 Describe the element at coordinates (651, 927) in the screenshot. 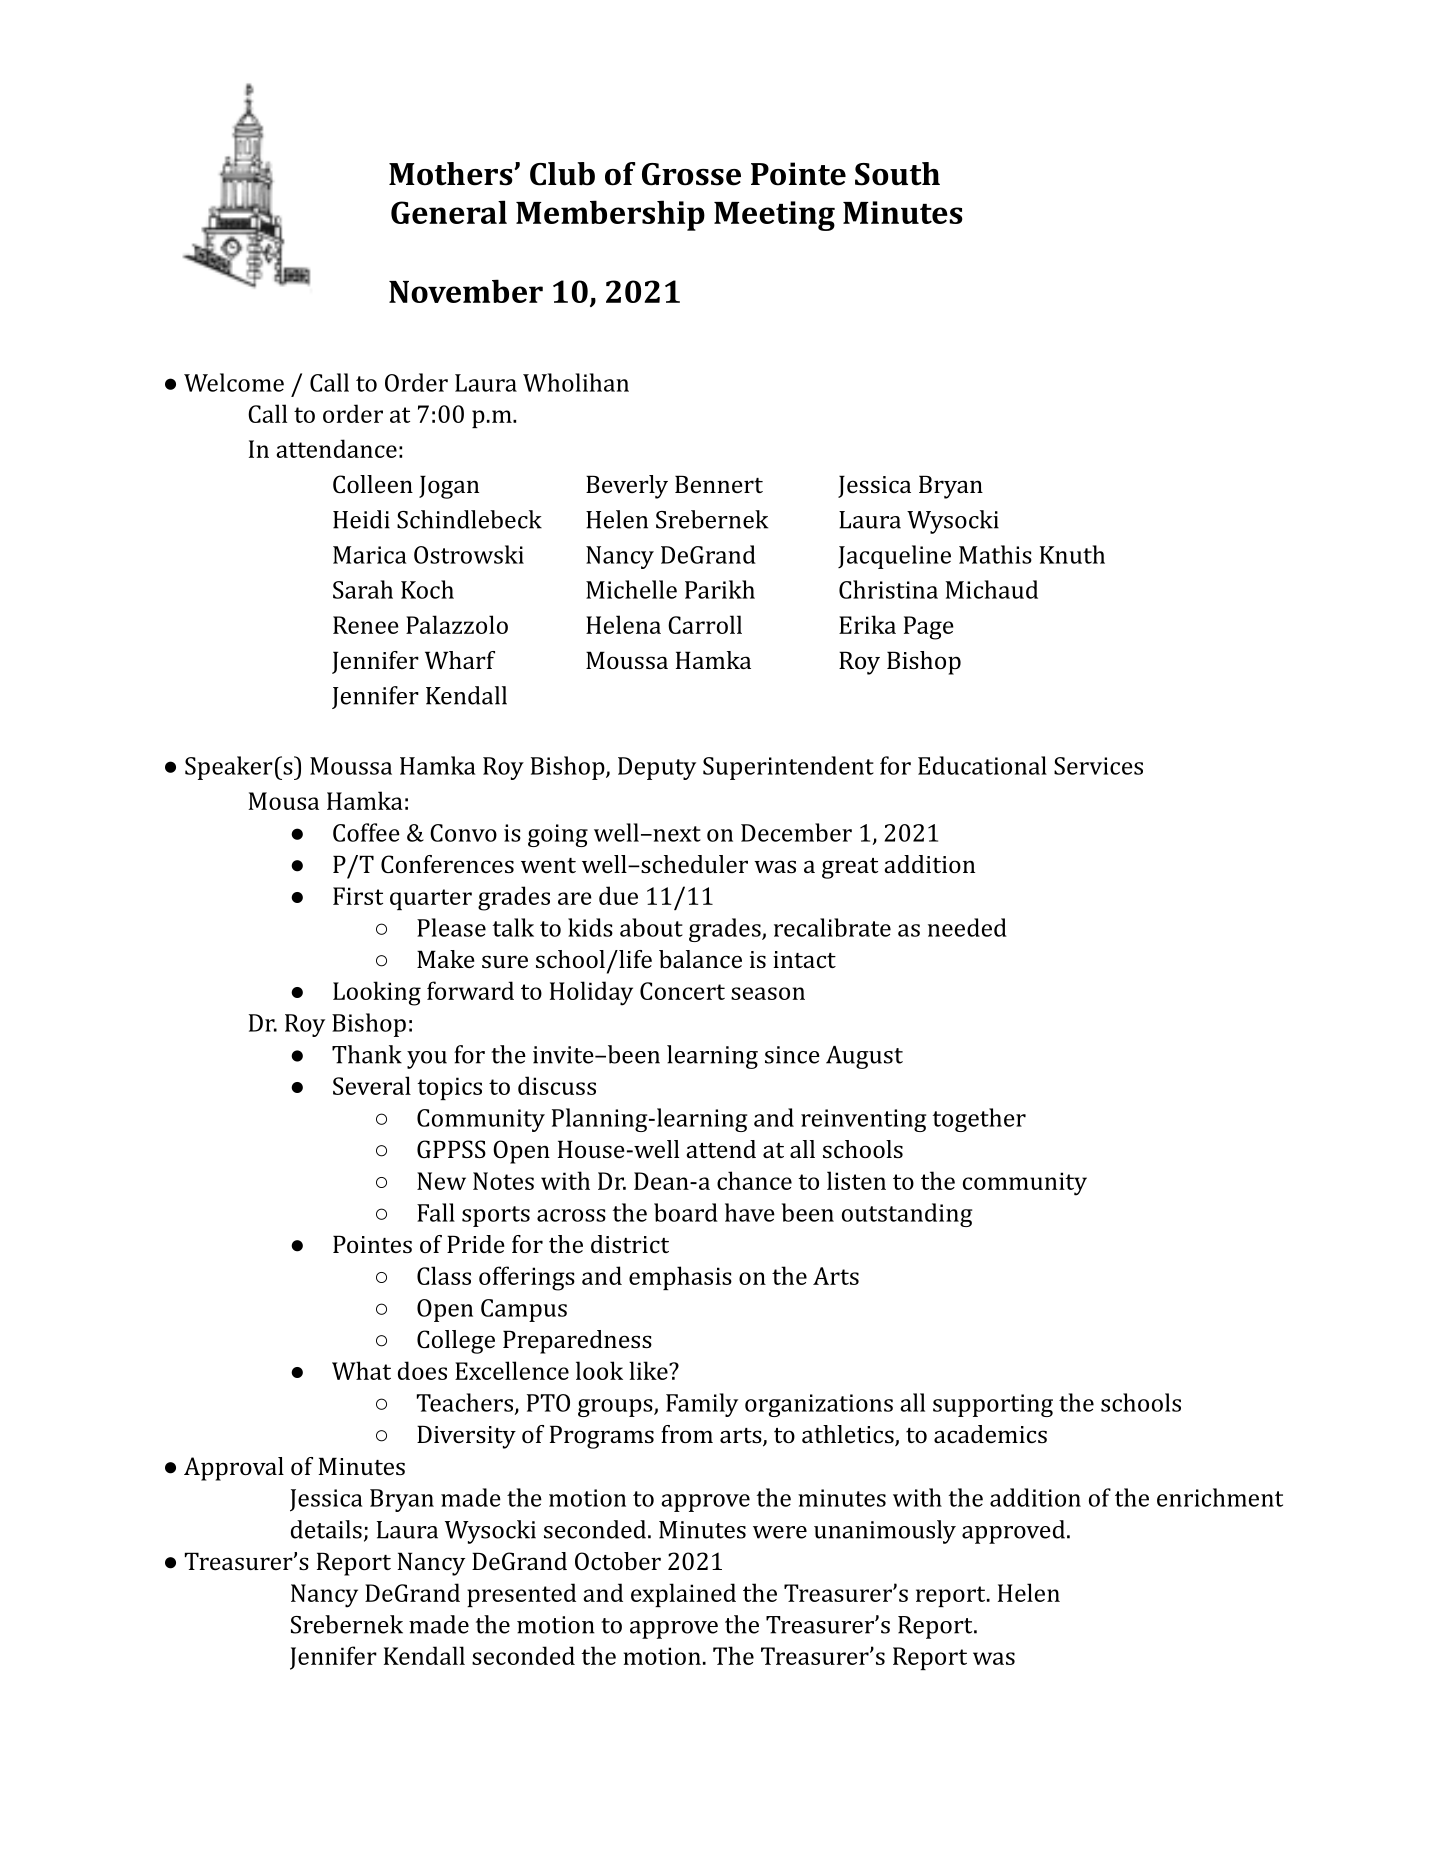

I see `about` at that location.
